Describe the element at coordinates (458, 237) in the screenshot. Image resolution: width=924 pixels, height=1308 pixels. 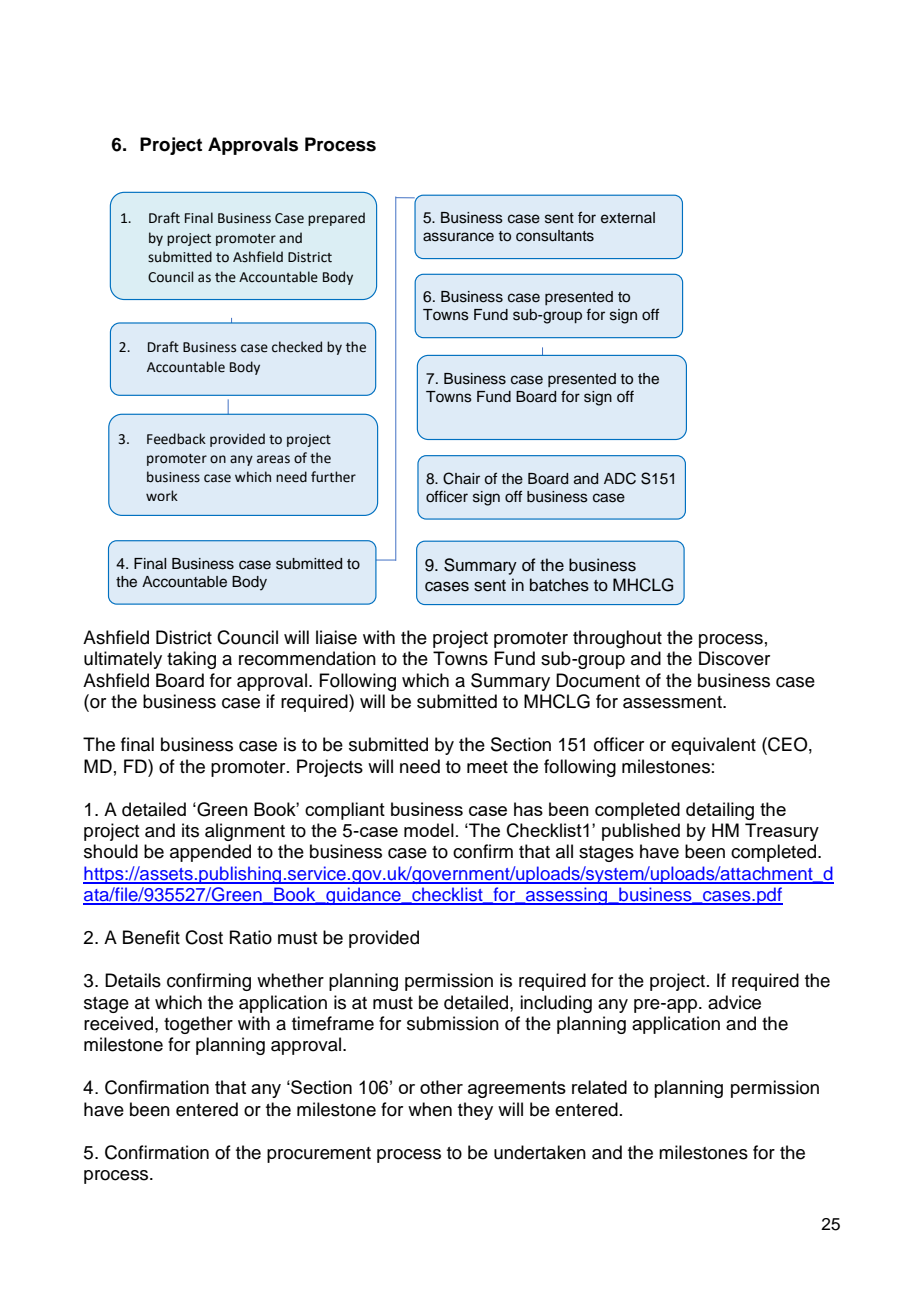
I see `assurance` at that location.
